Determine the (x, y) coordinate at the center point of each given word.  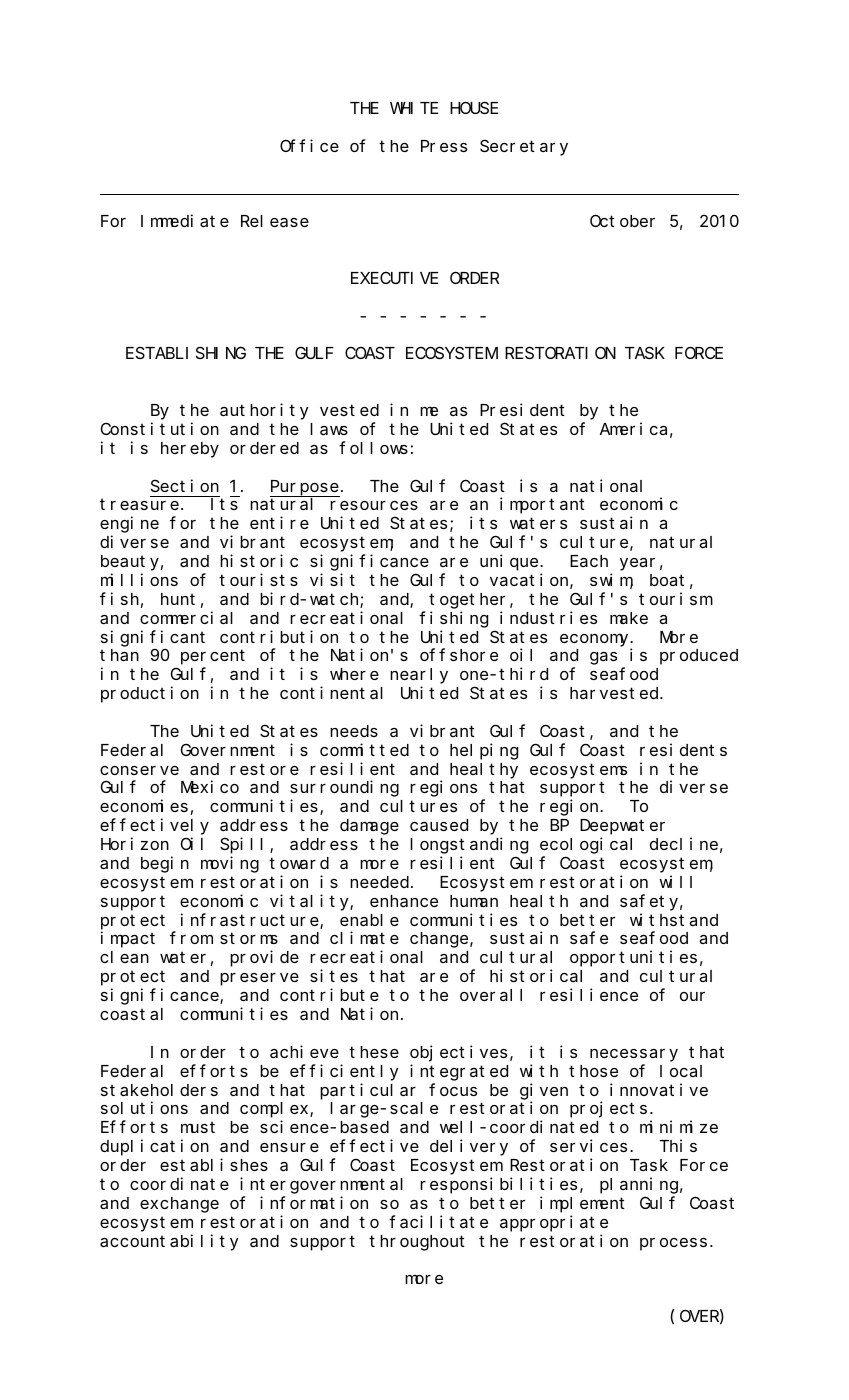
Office (309, 145)
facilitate (438, 1221)
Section (185, 485)
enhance (404, 901)
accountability (169, 1242)
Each (589, 561)
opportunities (633, 959)
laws (329, 429)
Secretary (524, 148)
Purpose (305, 488)
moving (230, 864)
